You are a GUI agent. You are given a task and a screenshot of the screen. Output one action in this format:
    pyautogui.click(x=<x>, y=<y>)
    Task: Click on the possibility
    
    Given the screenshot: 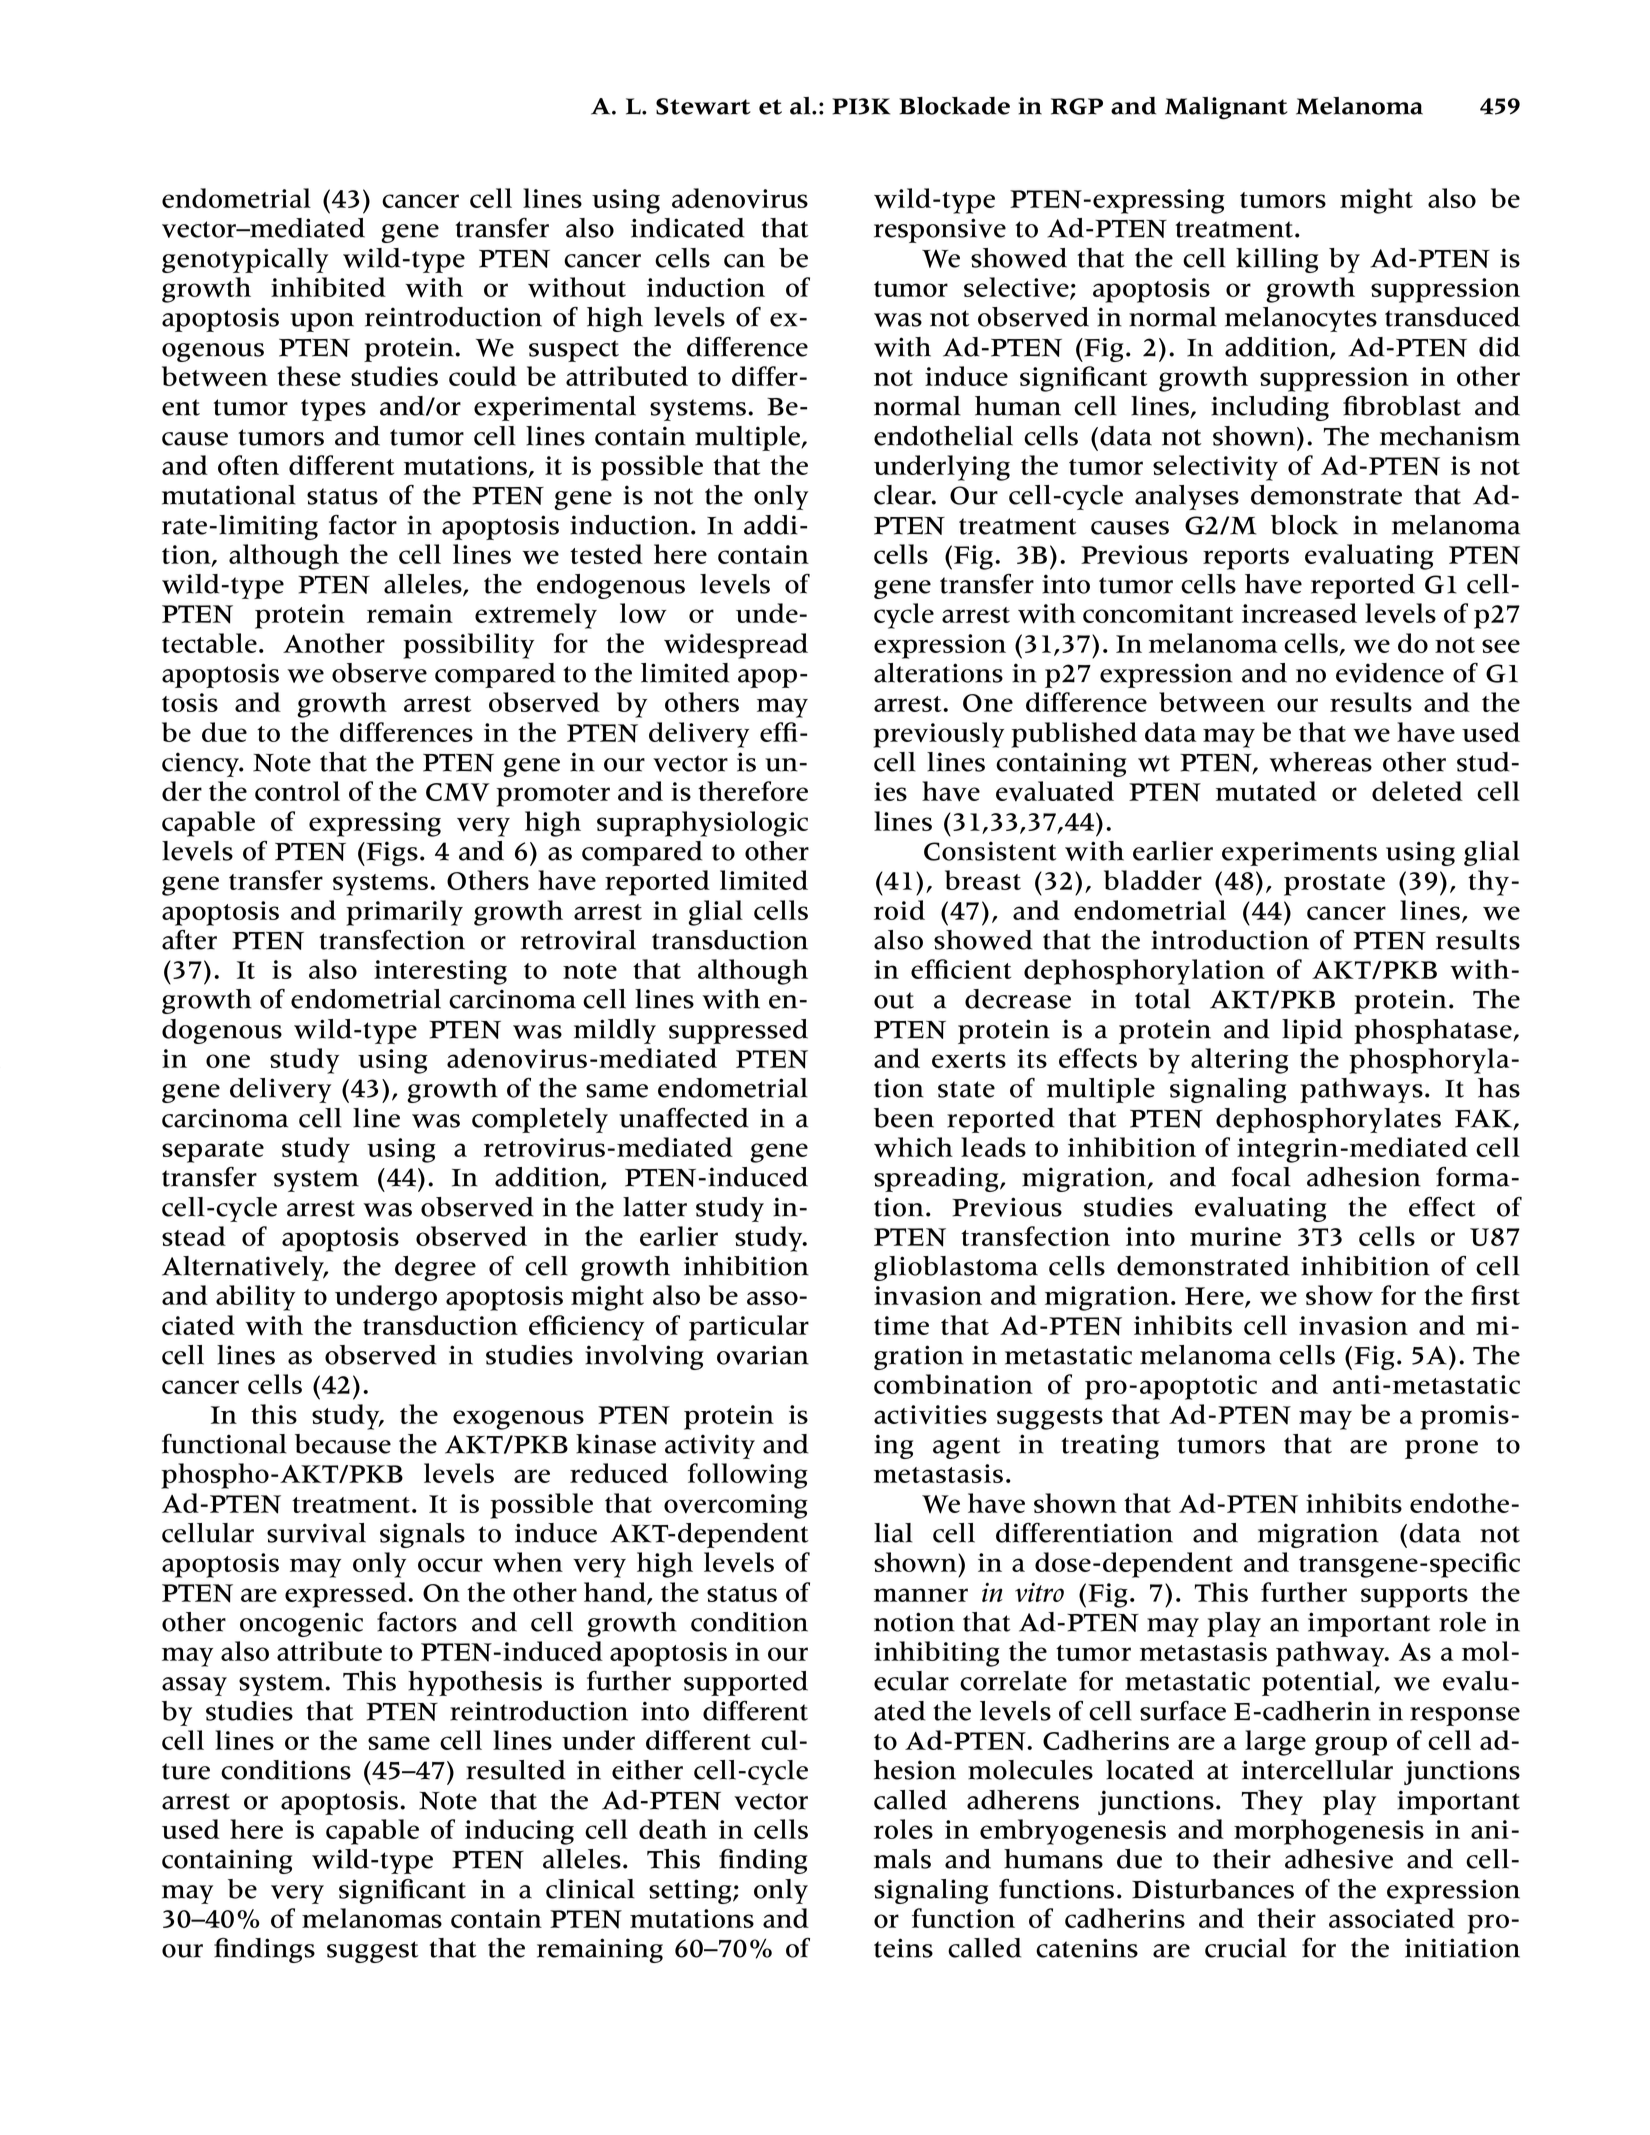 What is the action you would take?
    pyautogui.click(x=468, y=646)
